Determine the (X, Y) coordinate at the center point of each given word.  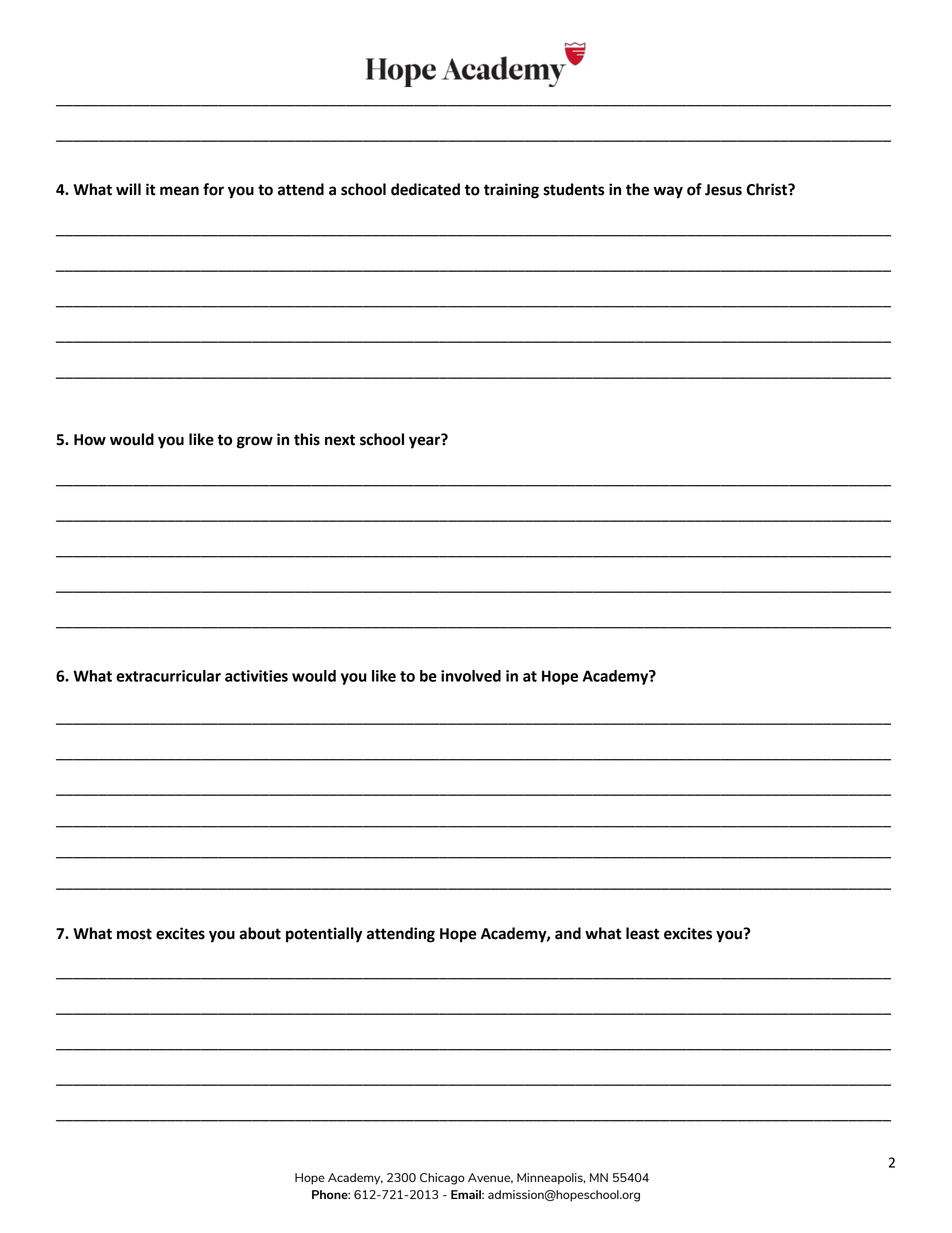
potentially (324, 935)
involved (471, 676)
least (642, 933)
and (568, 933)
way (668, 192)
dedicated (425, 189)
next (340, 440)
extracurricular (168, 676)
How (90, 440)
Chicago (442, 1179)
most (134, 934)
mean (179, 191)
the (637, 189)
